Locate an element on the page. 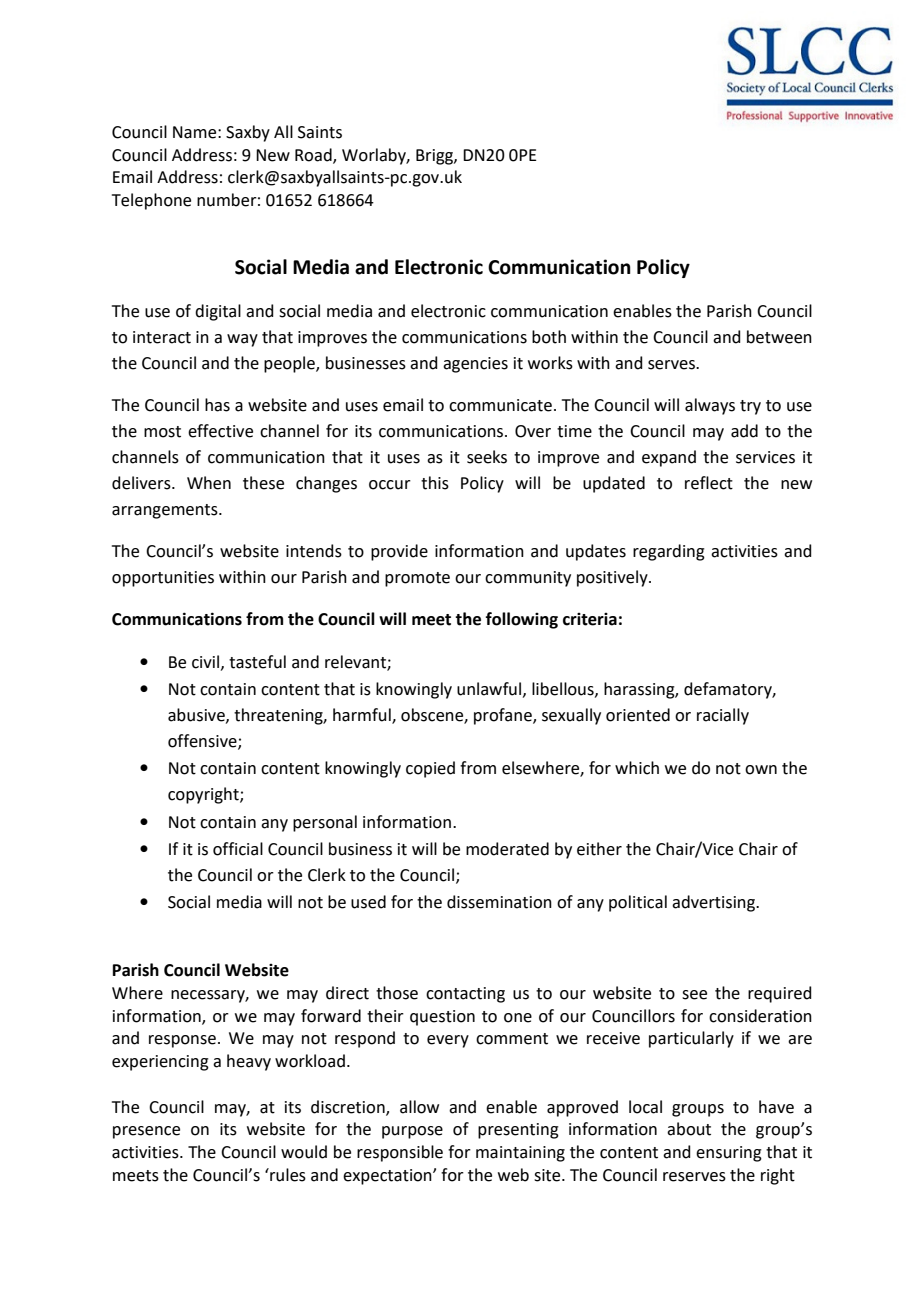  between is located at coordinates (779, 337).
